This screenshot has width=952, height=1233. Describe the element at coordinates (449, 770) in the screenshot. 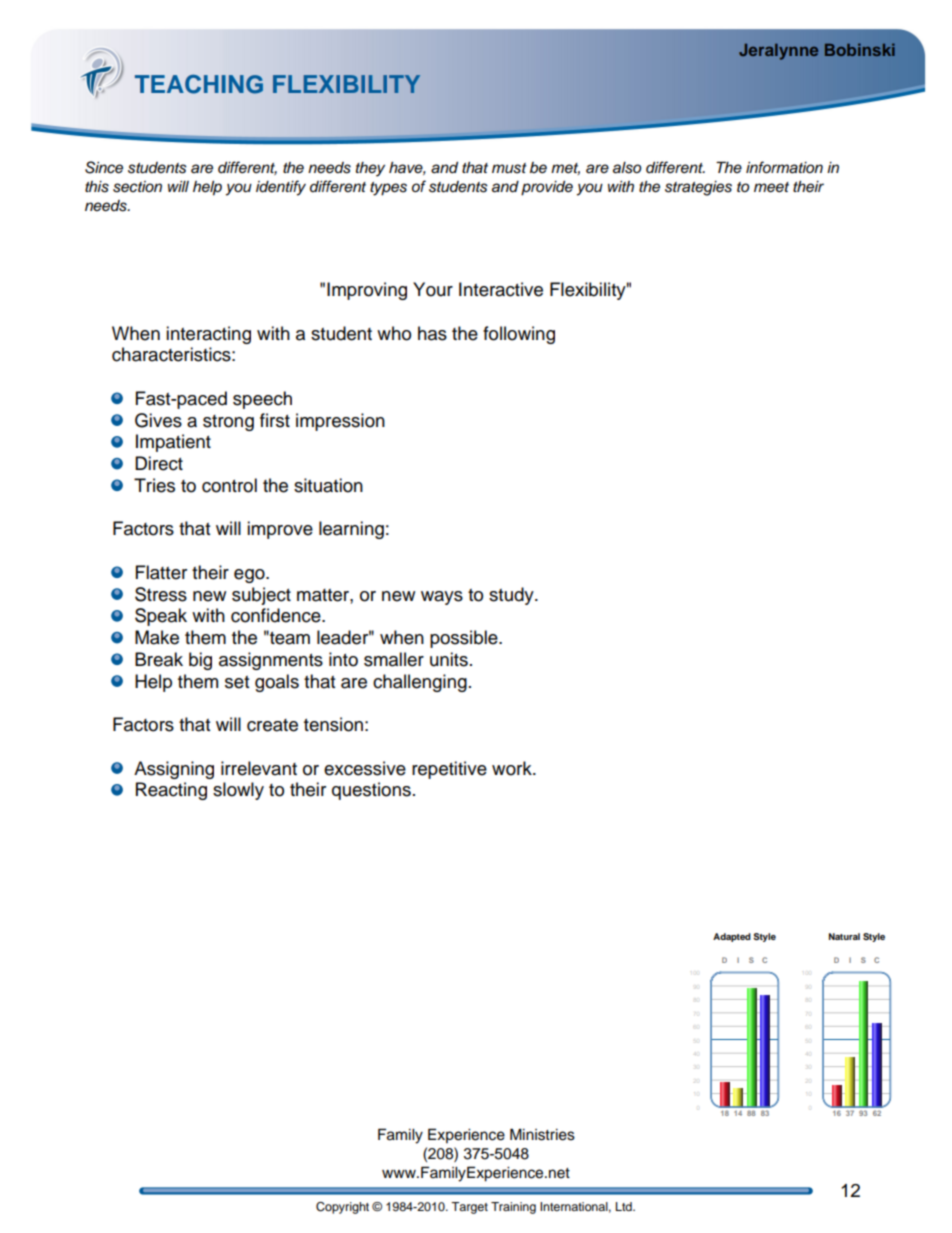

I see `repetitive` at that location.
